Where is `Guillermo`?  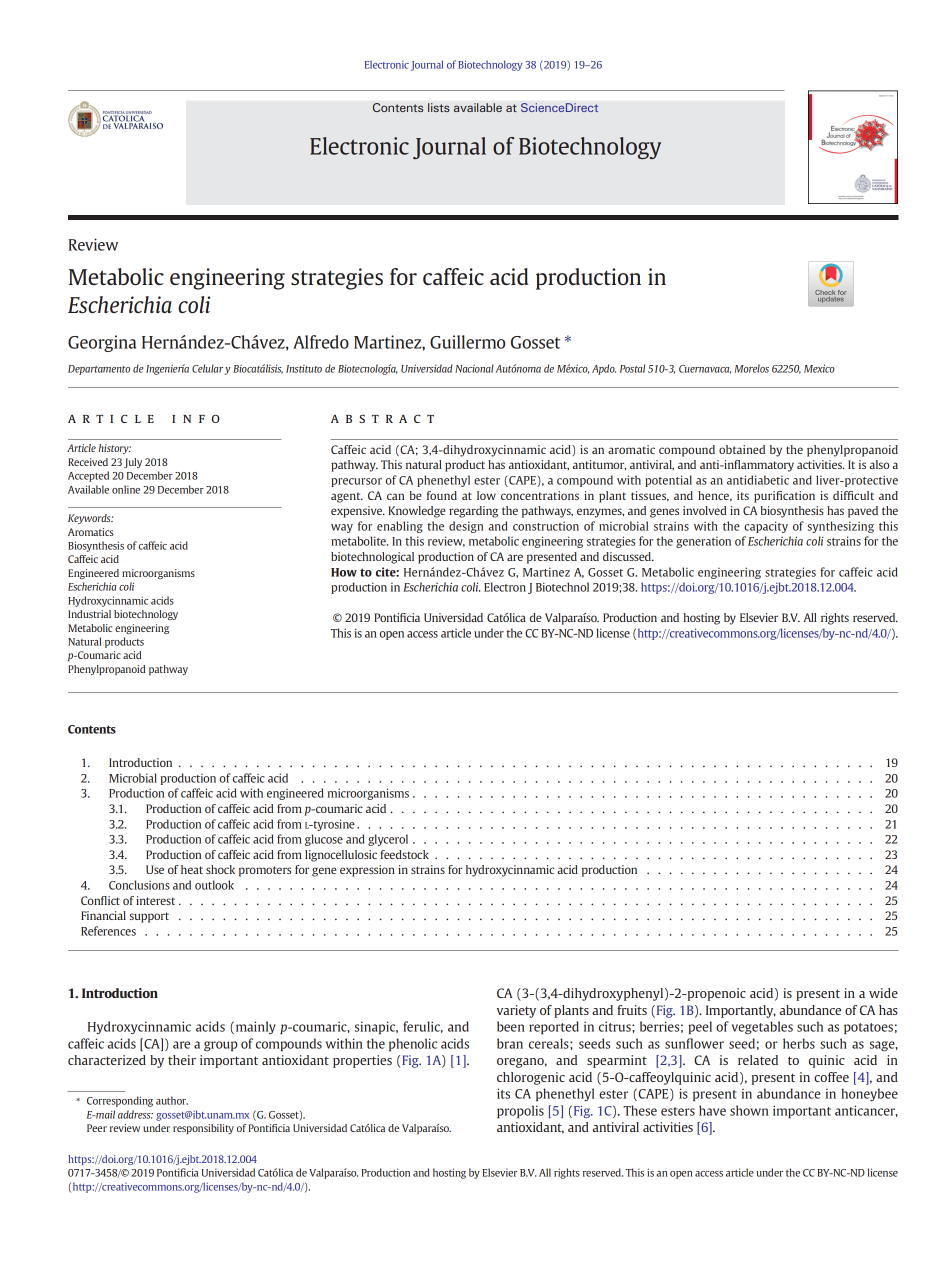 Guillermo is located at coordinates (467, 342).
